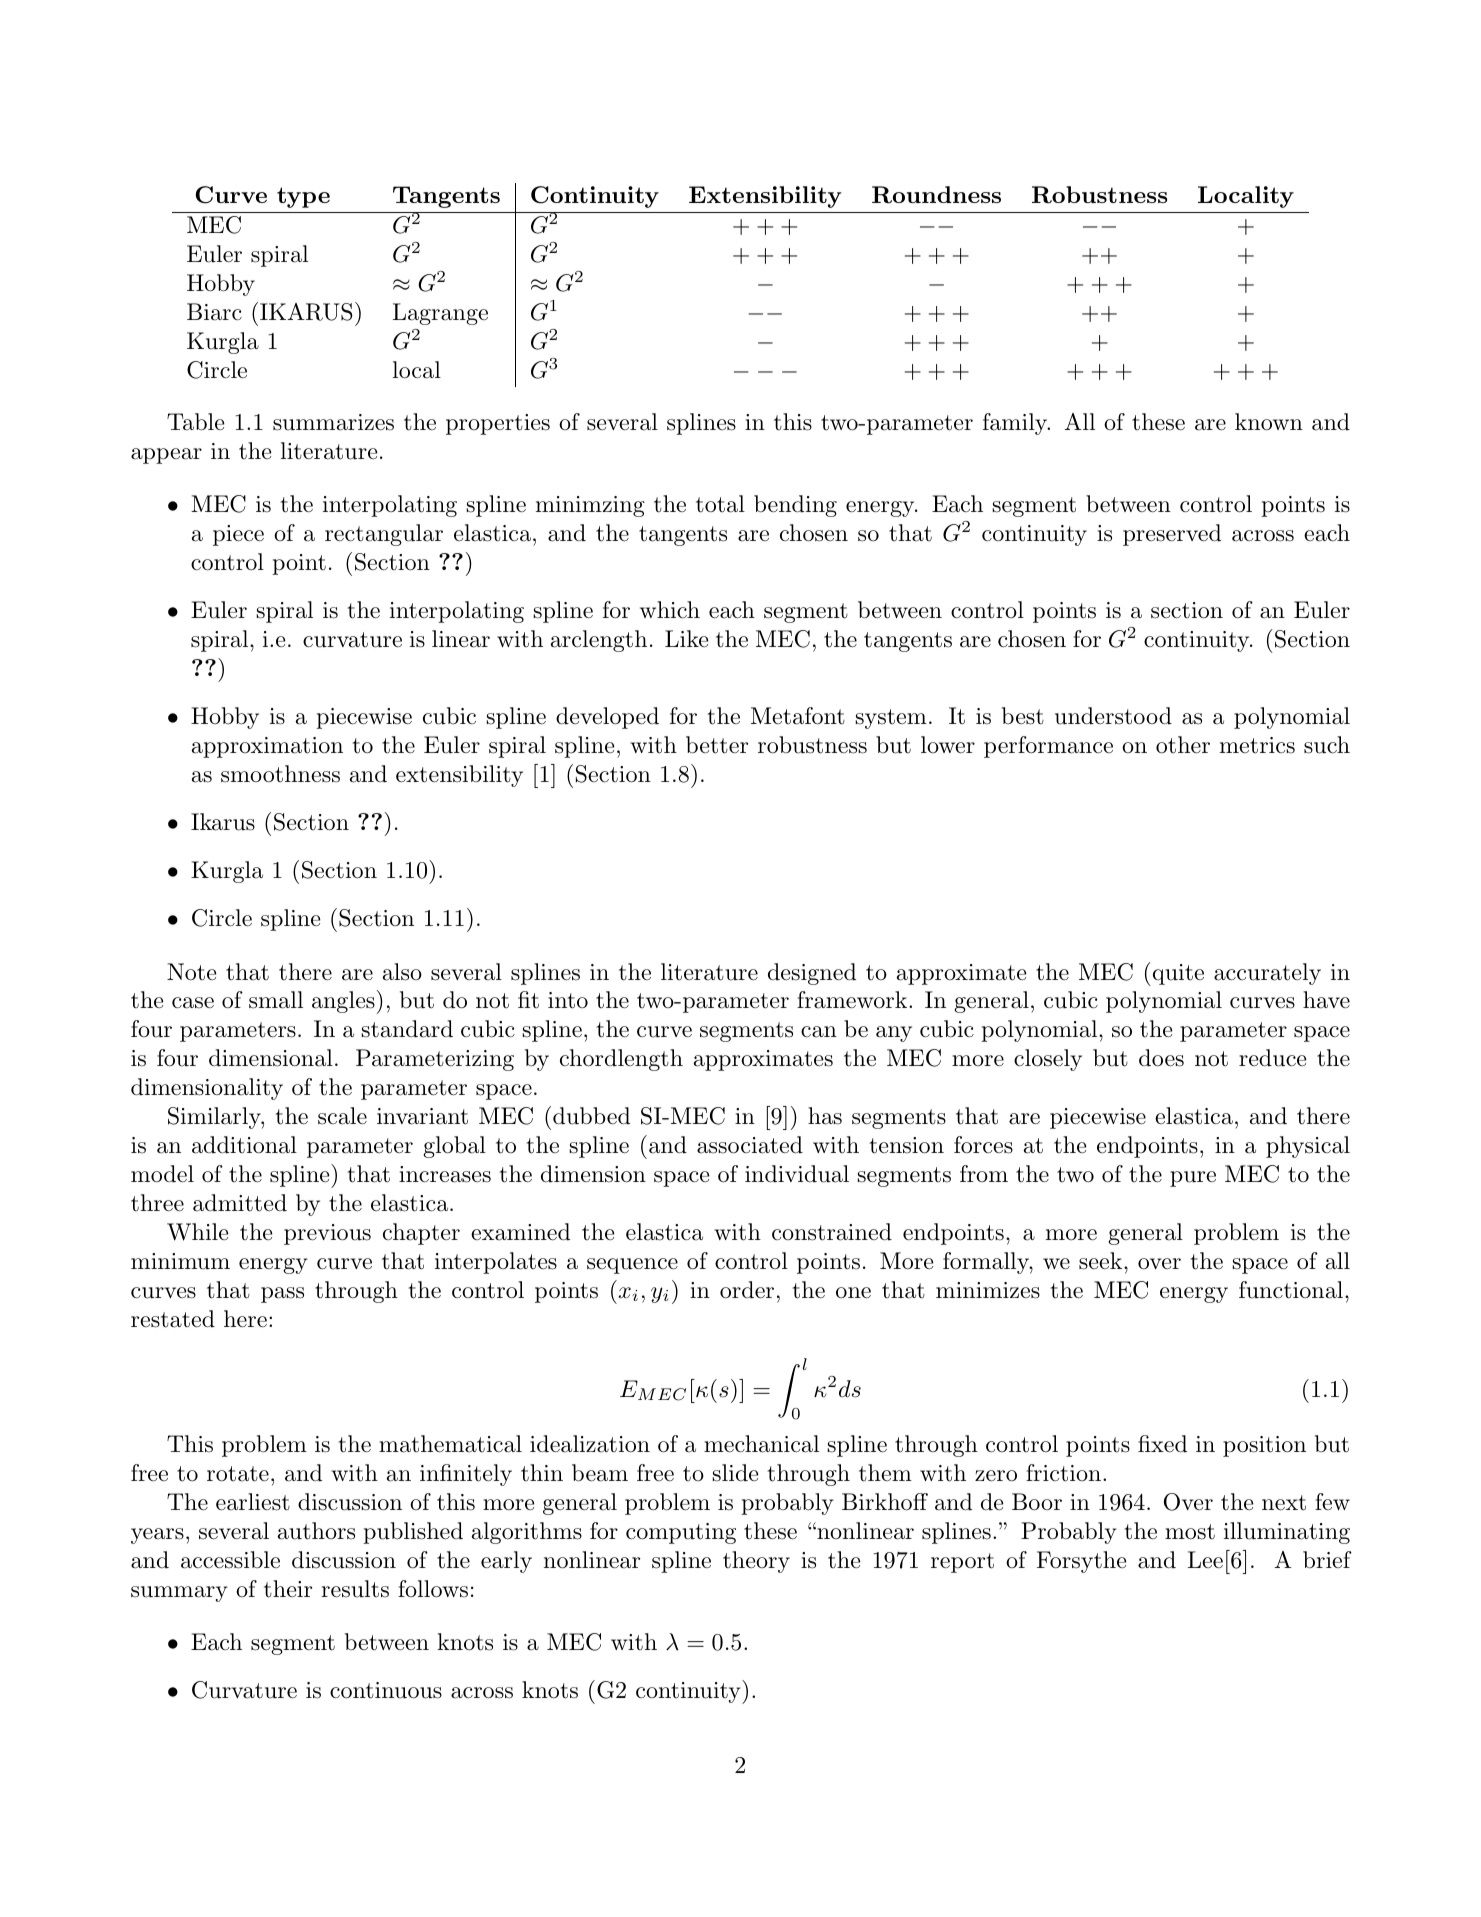 The image size is (1481, 1917). I want to click on small, so click(276, 1000).
